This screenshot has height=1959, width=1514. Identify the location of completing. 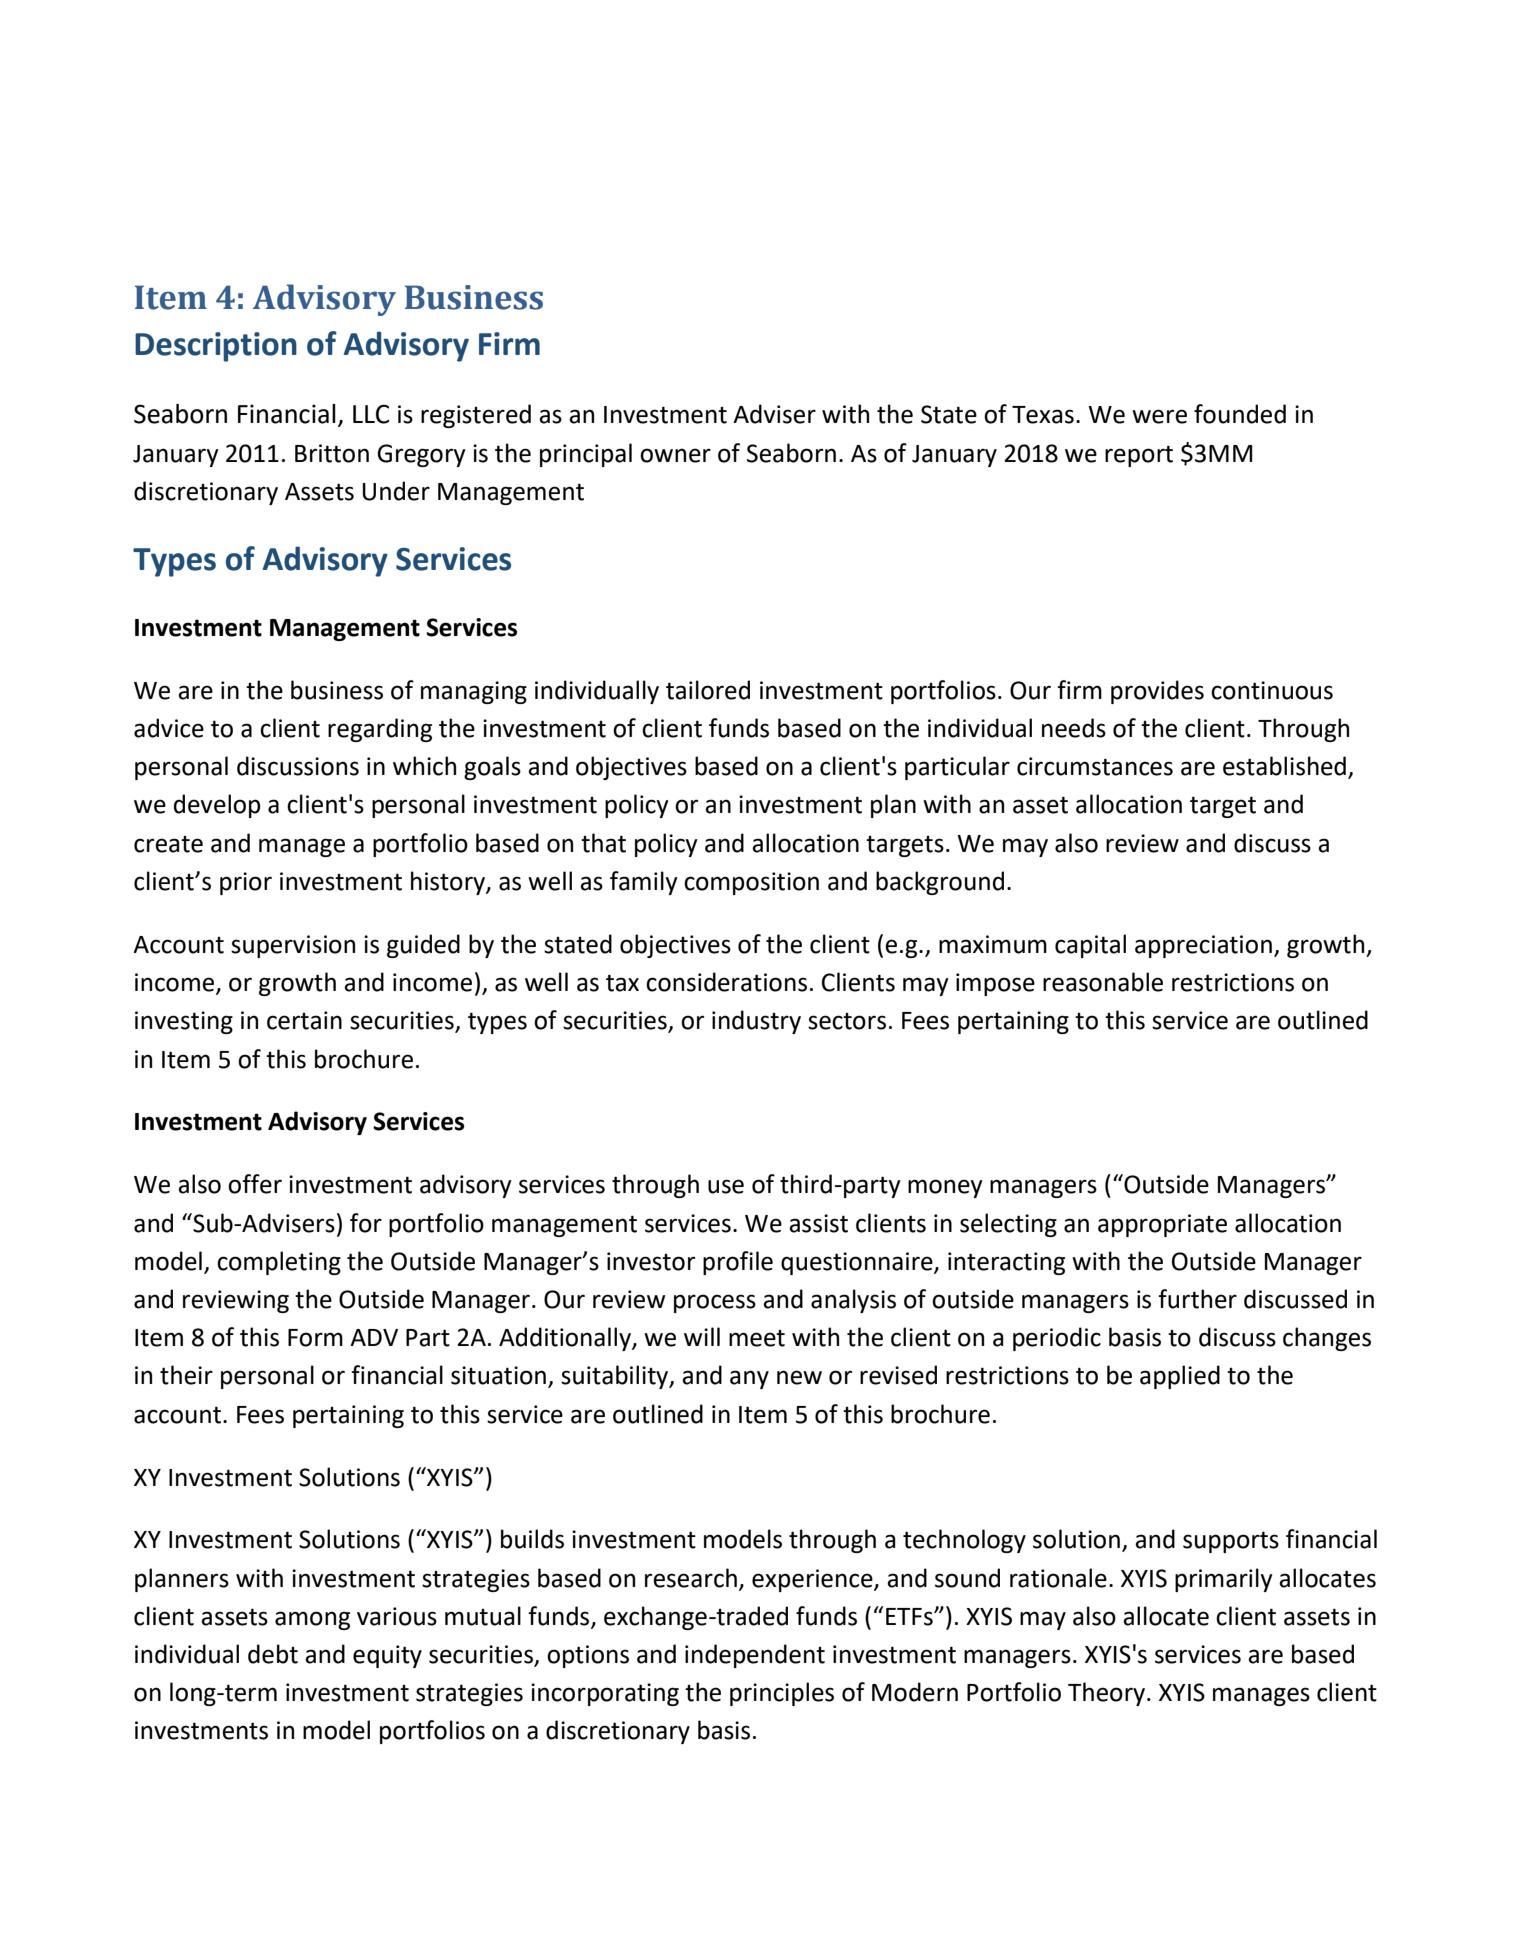
(279, 1263).
